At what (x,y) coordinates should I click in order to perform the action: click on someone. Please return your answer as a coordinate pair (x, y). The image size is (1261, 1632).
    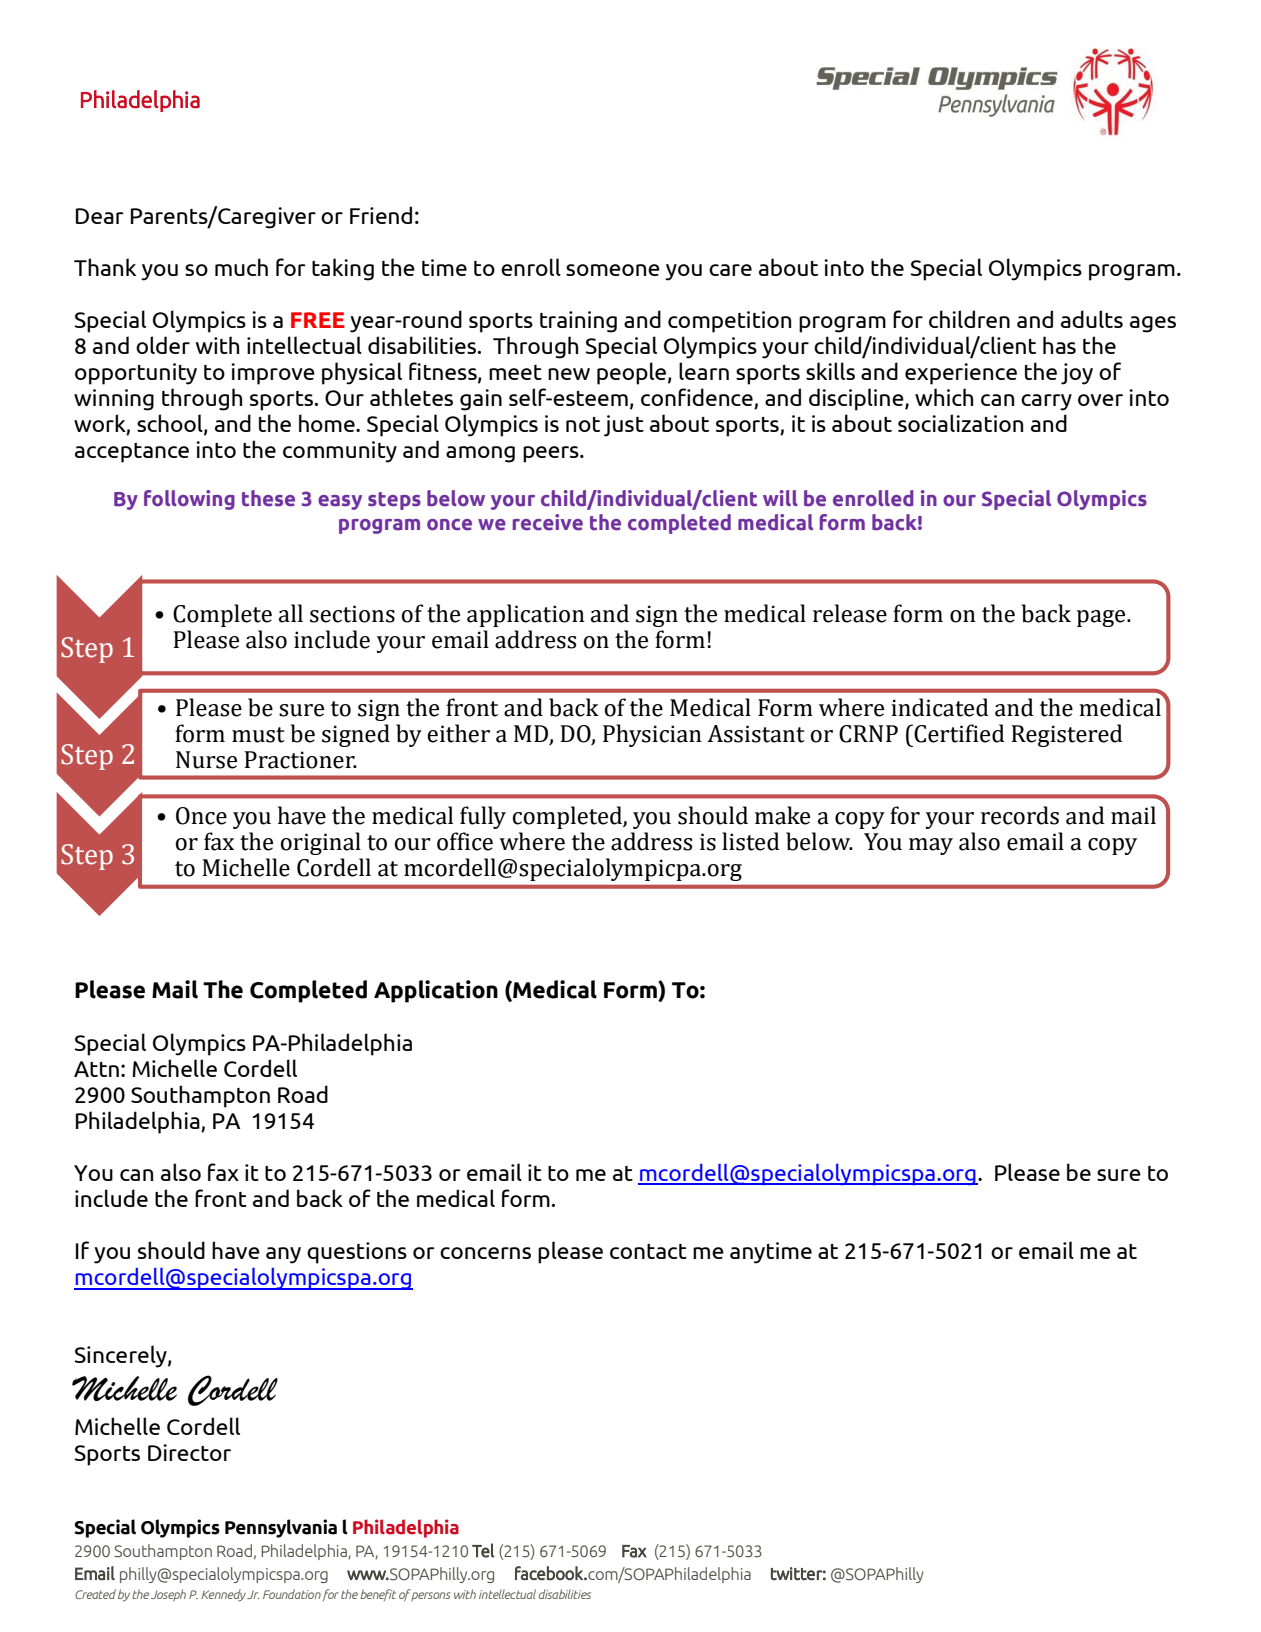
    Looking at the image, I should click on (613, 270).
